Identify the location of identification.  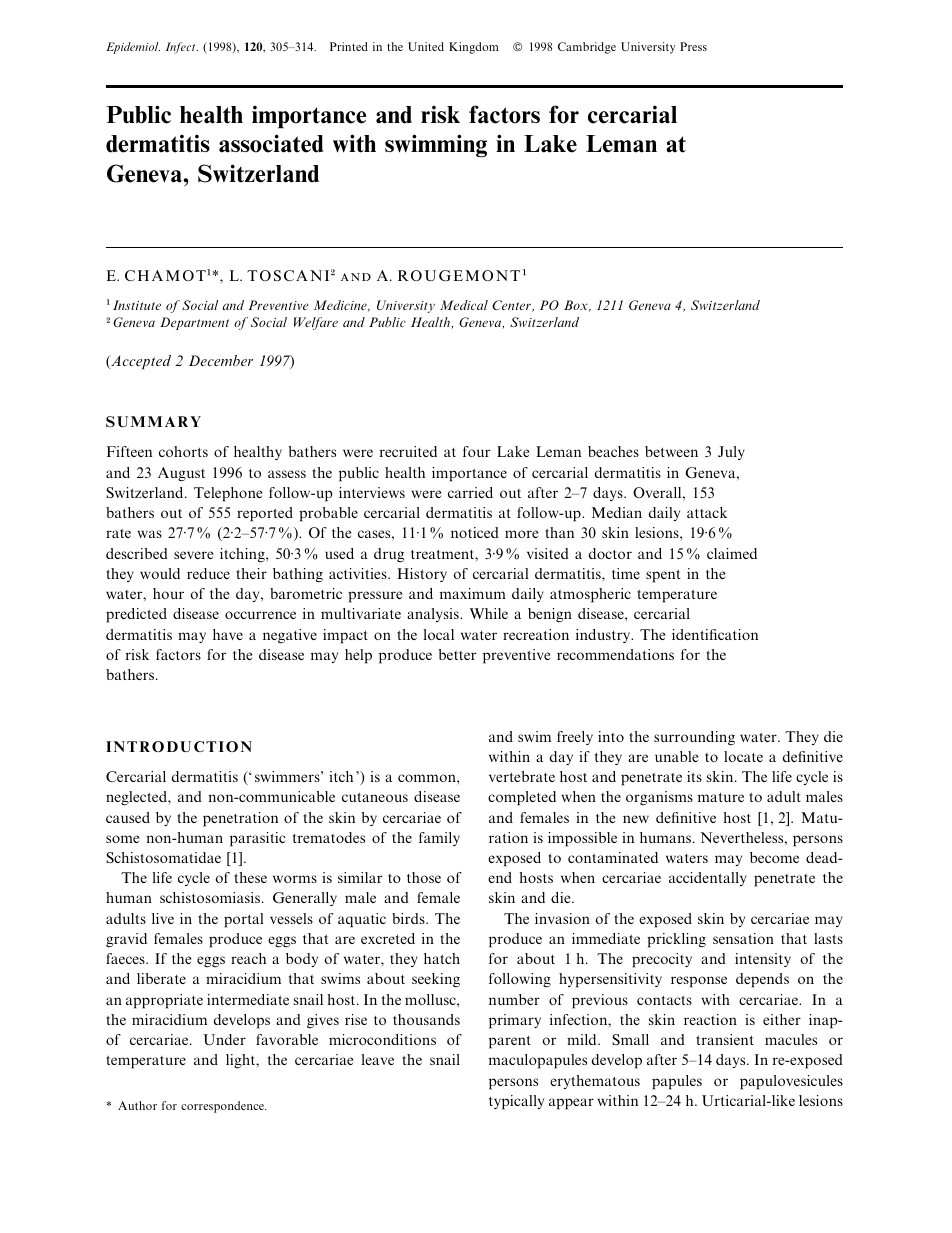
(715, 634).
